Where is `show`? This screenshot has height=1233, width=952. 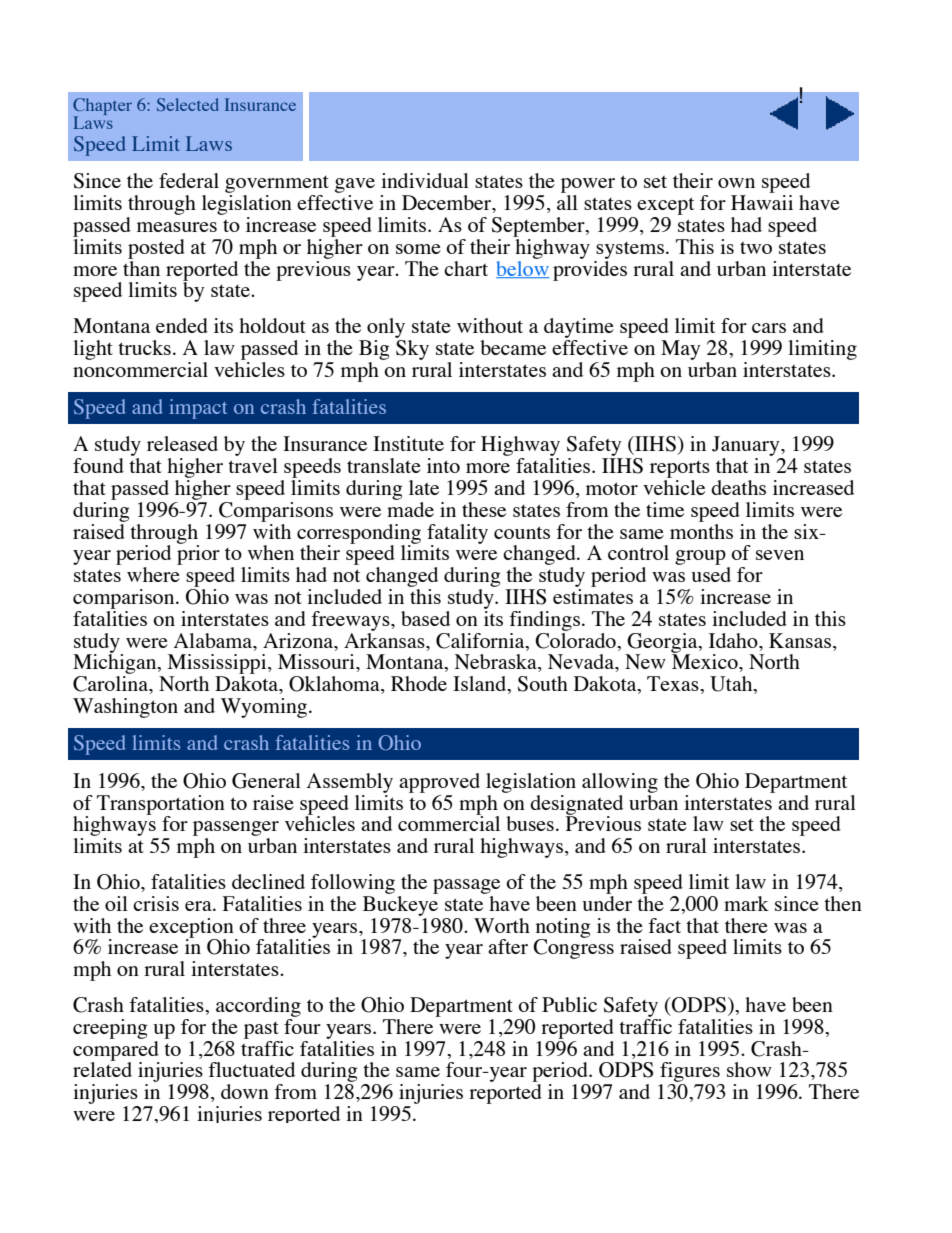 show is located at coordinates (749, 1069).
